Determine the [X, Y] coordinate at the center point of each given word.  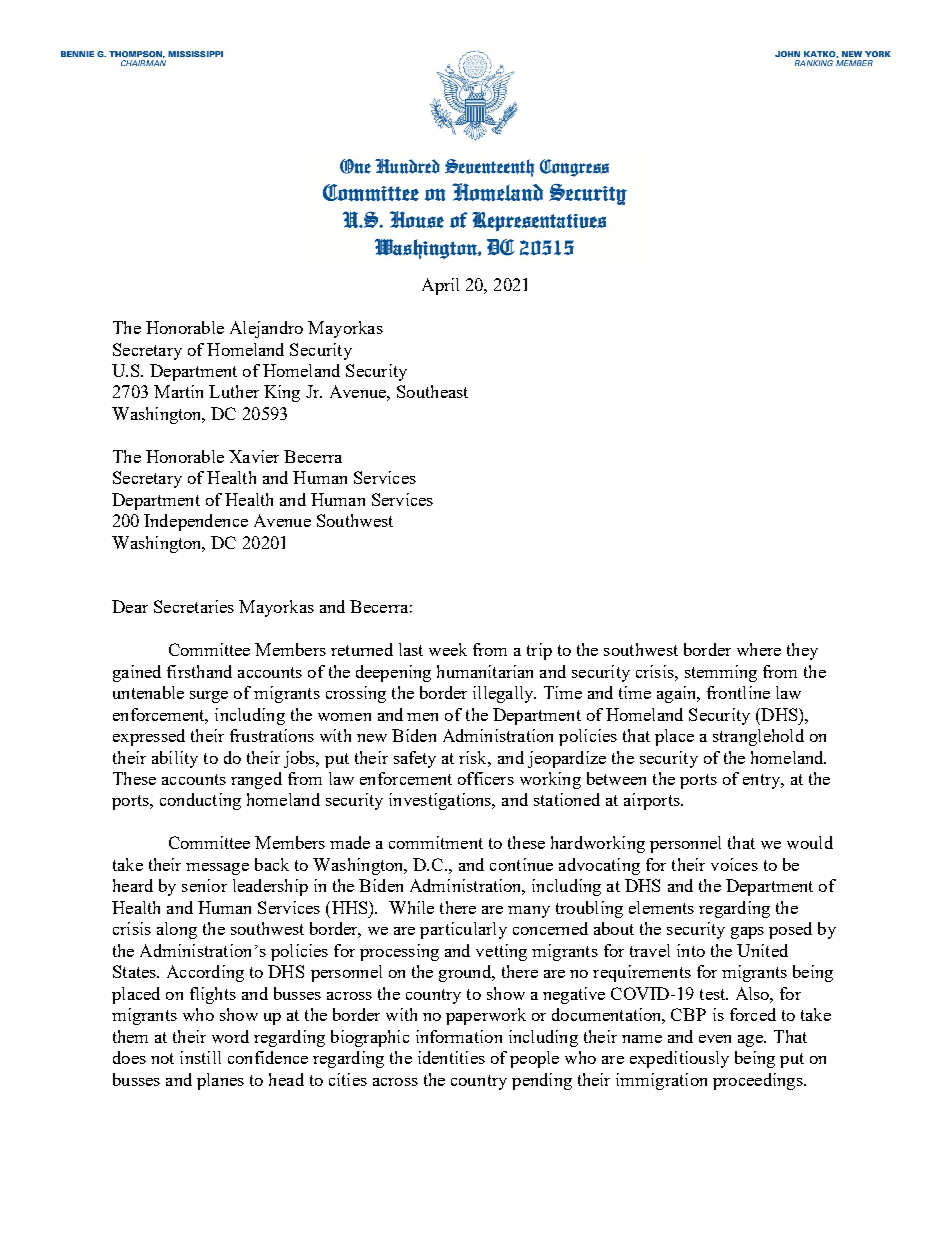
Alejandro [266, 329]
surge [209, 697]
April [440, 286]
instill [200, 1057]
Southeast [432, 391]
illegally [504, 694]
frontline [738, 692]
